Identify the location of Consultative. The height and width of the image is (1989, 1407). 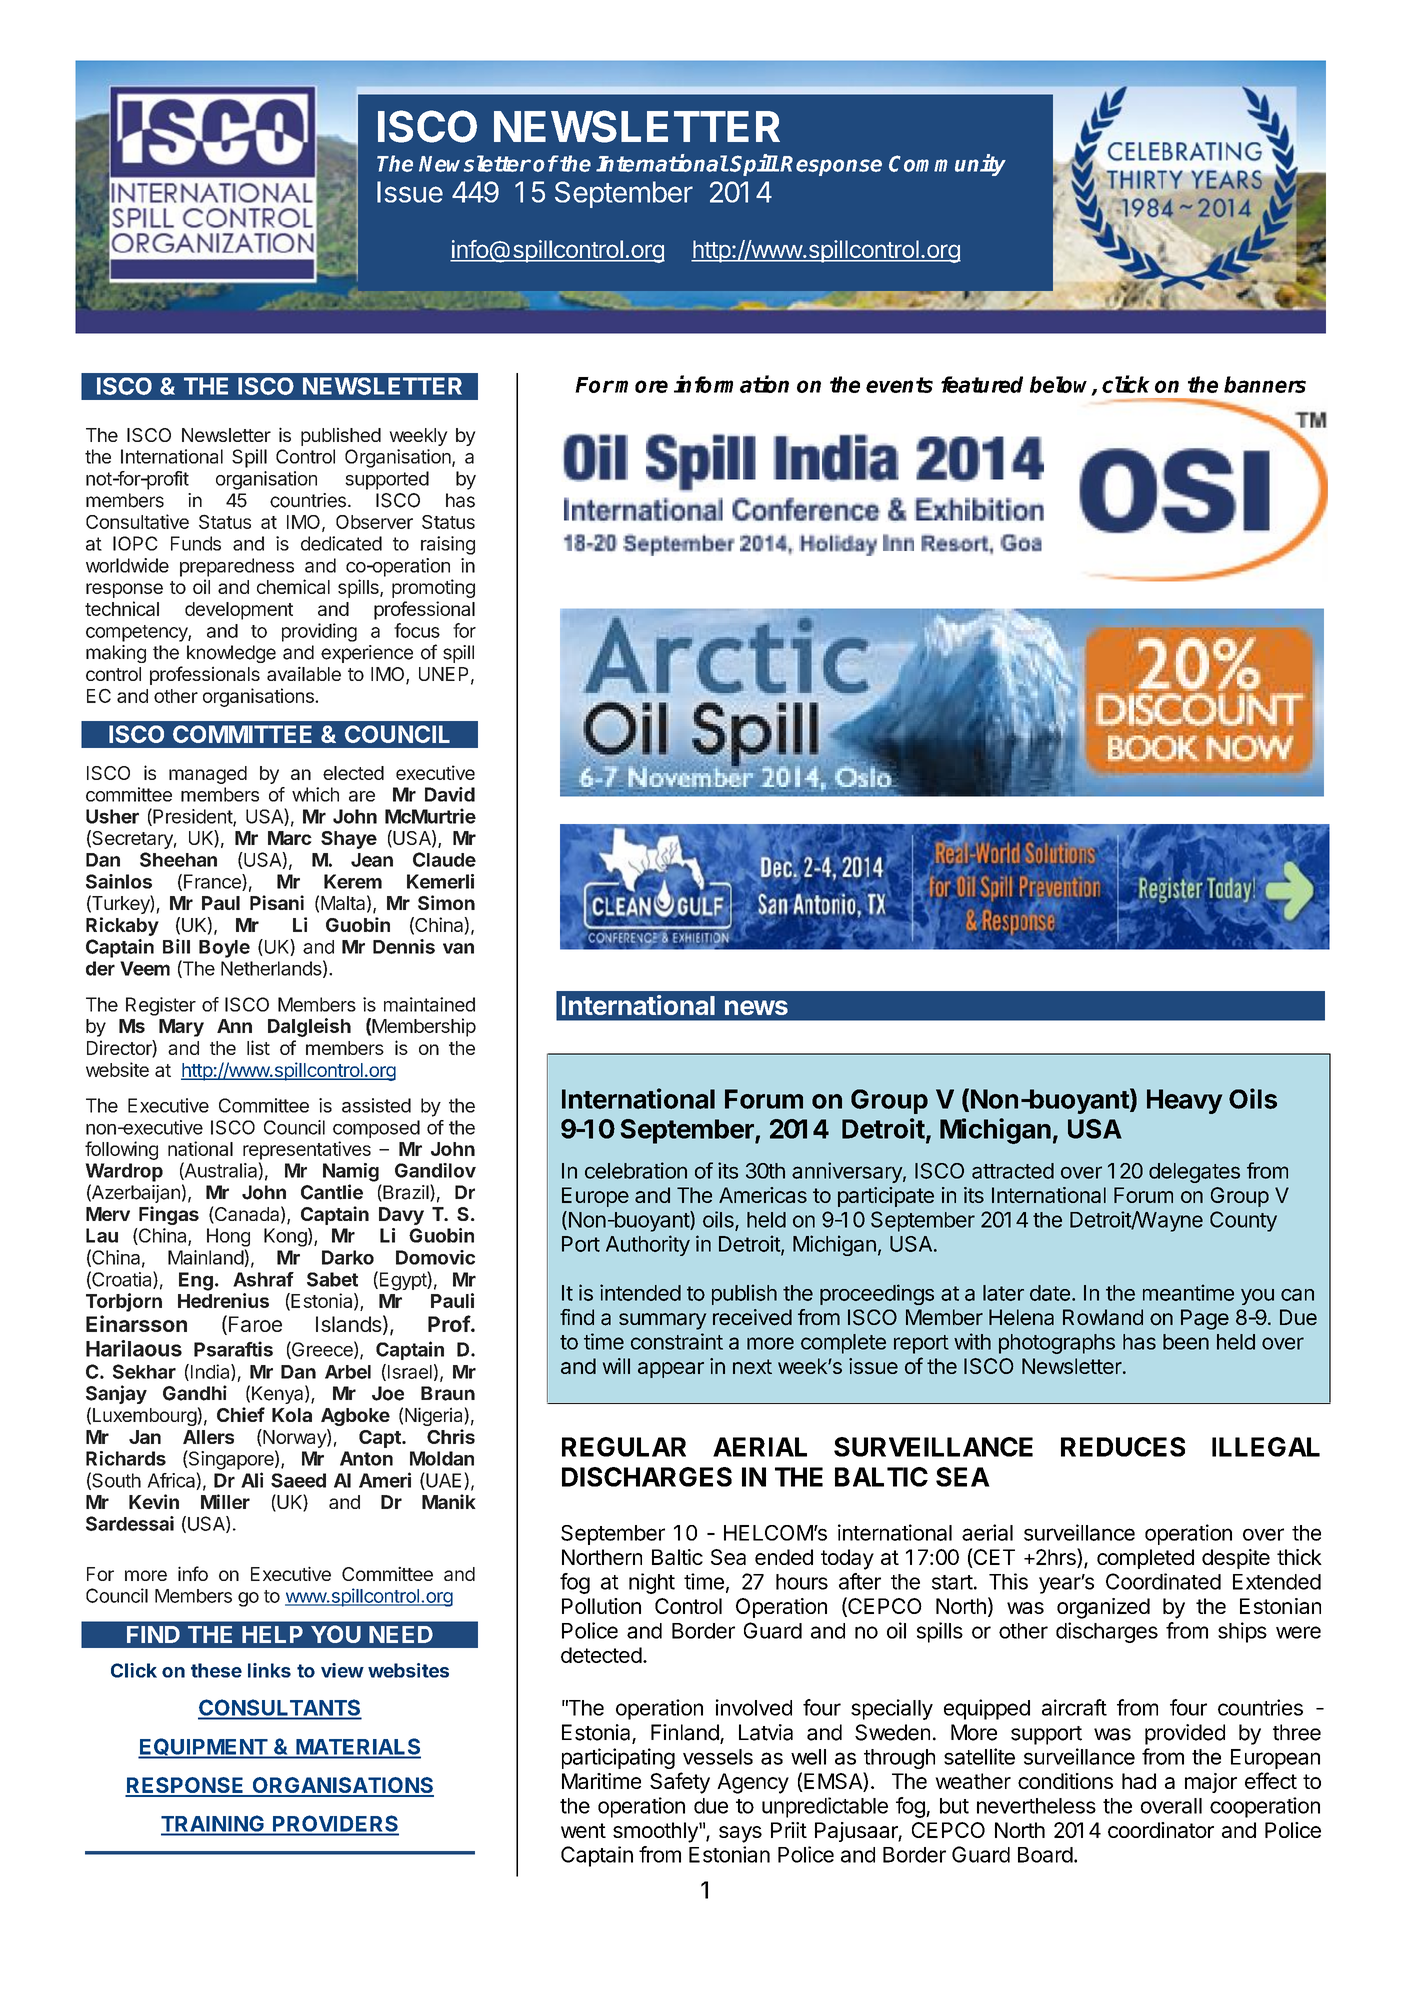
(137, 521).
